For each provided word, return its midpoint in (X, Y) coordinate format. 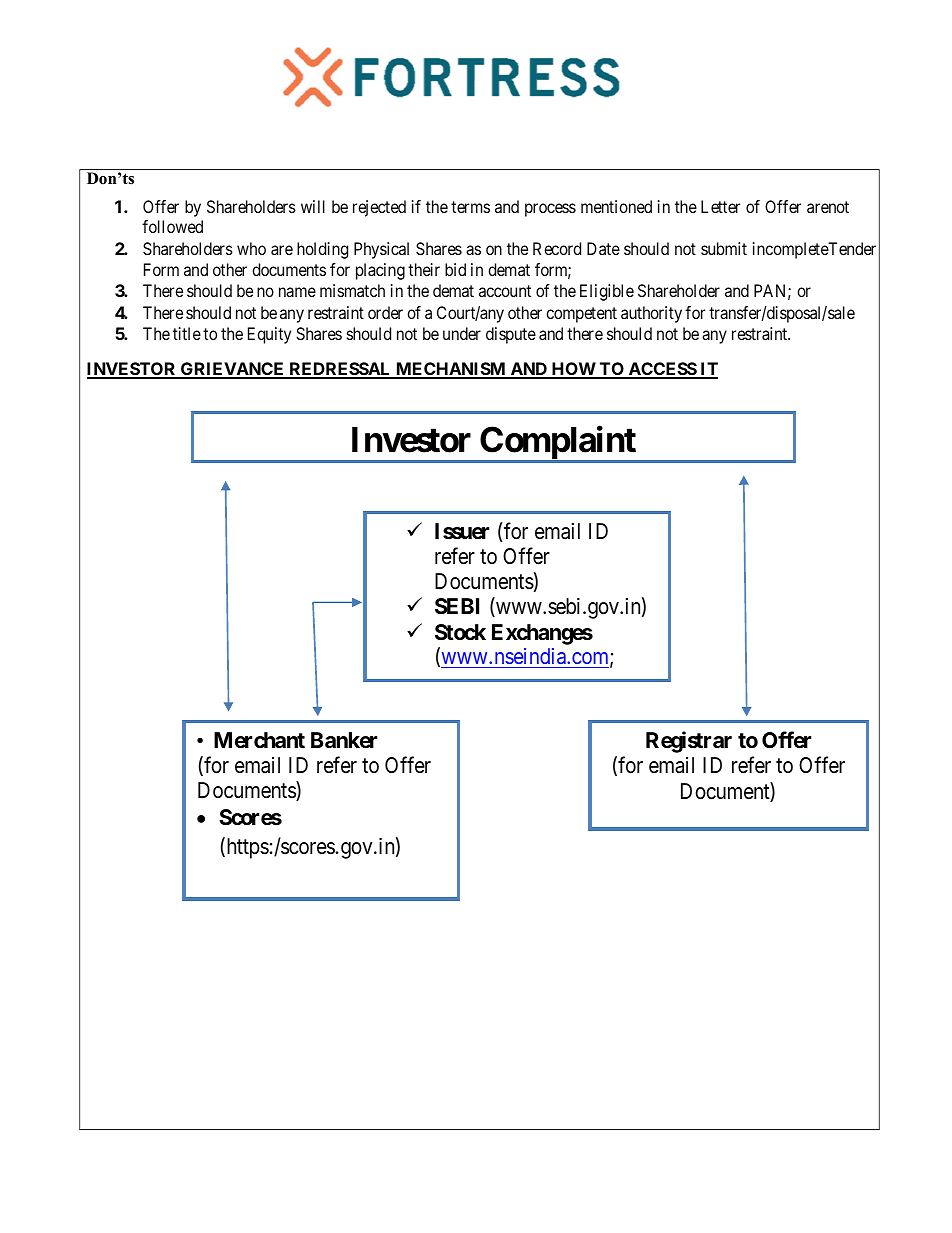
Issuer (462, 531)
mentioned (616, 206)
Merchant (259, 740)
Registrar (689, 742)
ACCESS (662, 370)
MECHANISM (451, 370)
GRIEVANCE (233, 370)
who (251, 248)
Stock (460, 632)
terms (470, 207)
